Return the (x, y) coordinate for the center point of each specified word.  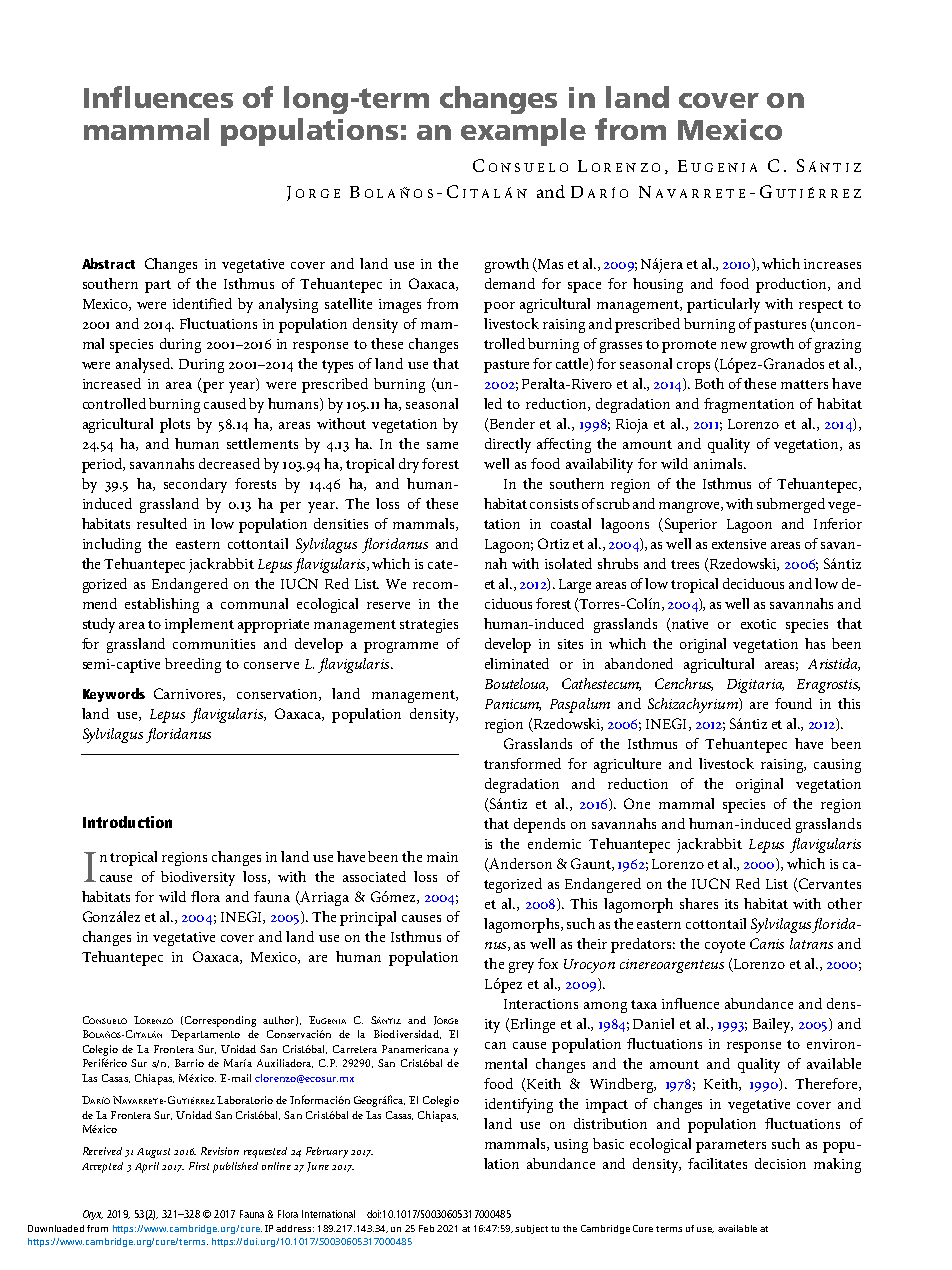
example (523, 132)
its (731, 904)
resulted (162, 523)
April (147, 1167)
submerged (793, 505)
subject (531, 1229)
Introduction (127, 822)
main (442, 857)
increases (832, 264)
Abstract (108, 263)
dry (409, 465)
